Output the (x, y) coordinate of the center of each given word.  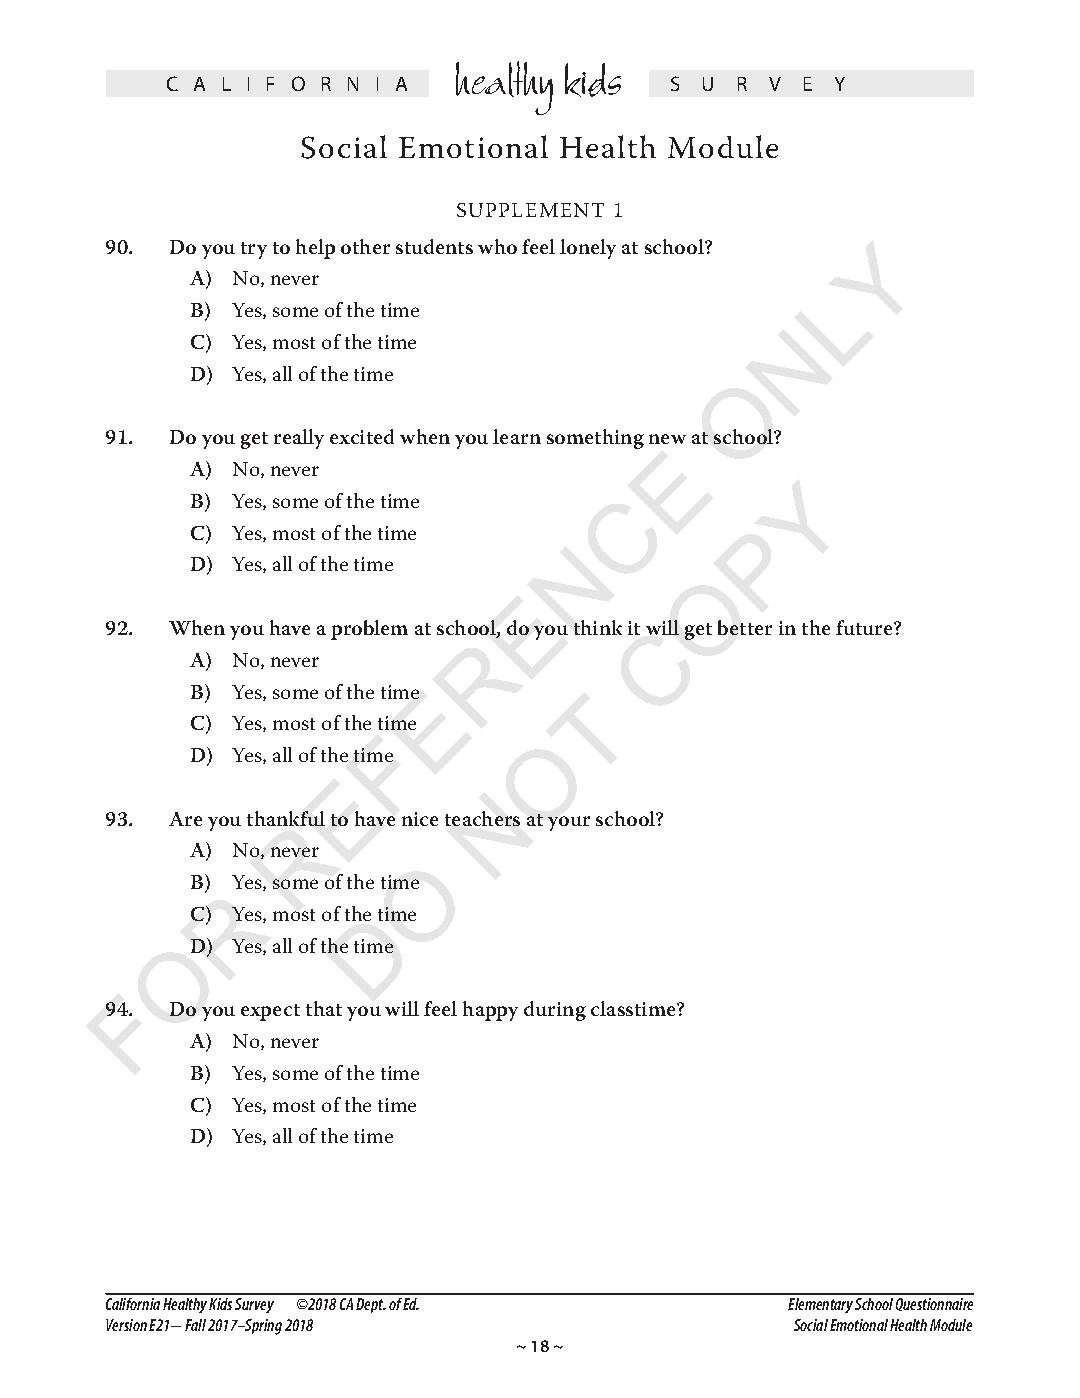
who (497, 246)
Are (185, 819)
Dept (371, 1305)
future (865, 627)
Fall (195, 1325)
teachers (482, 818)
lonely (588, 249)
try (254, 250)
